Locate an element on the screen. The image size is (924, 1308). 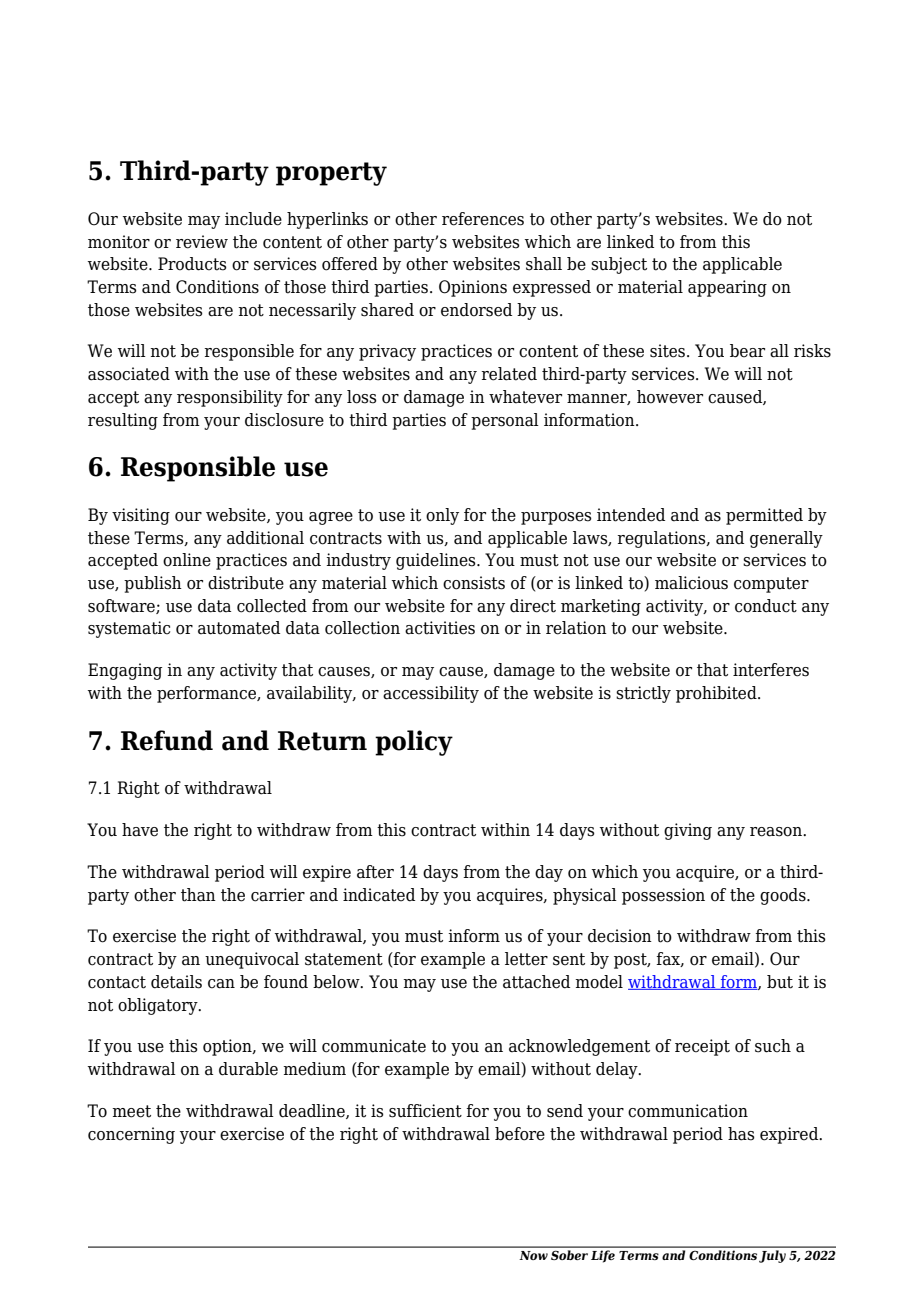
meet is located at coordinates (131, 1111).
